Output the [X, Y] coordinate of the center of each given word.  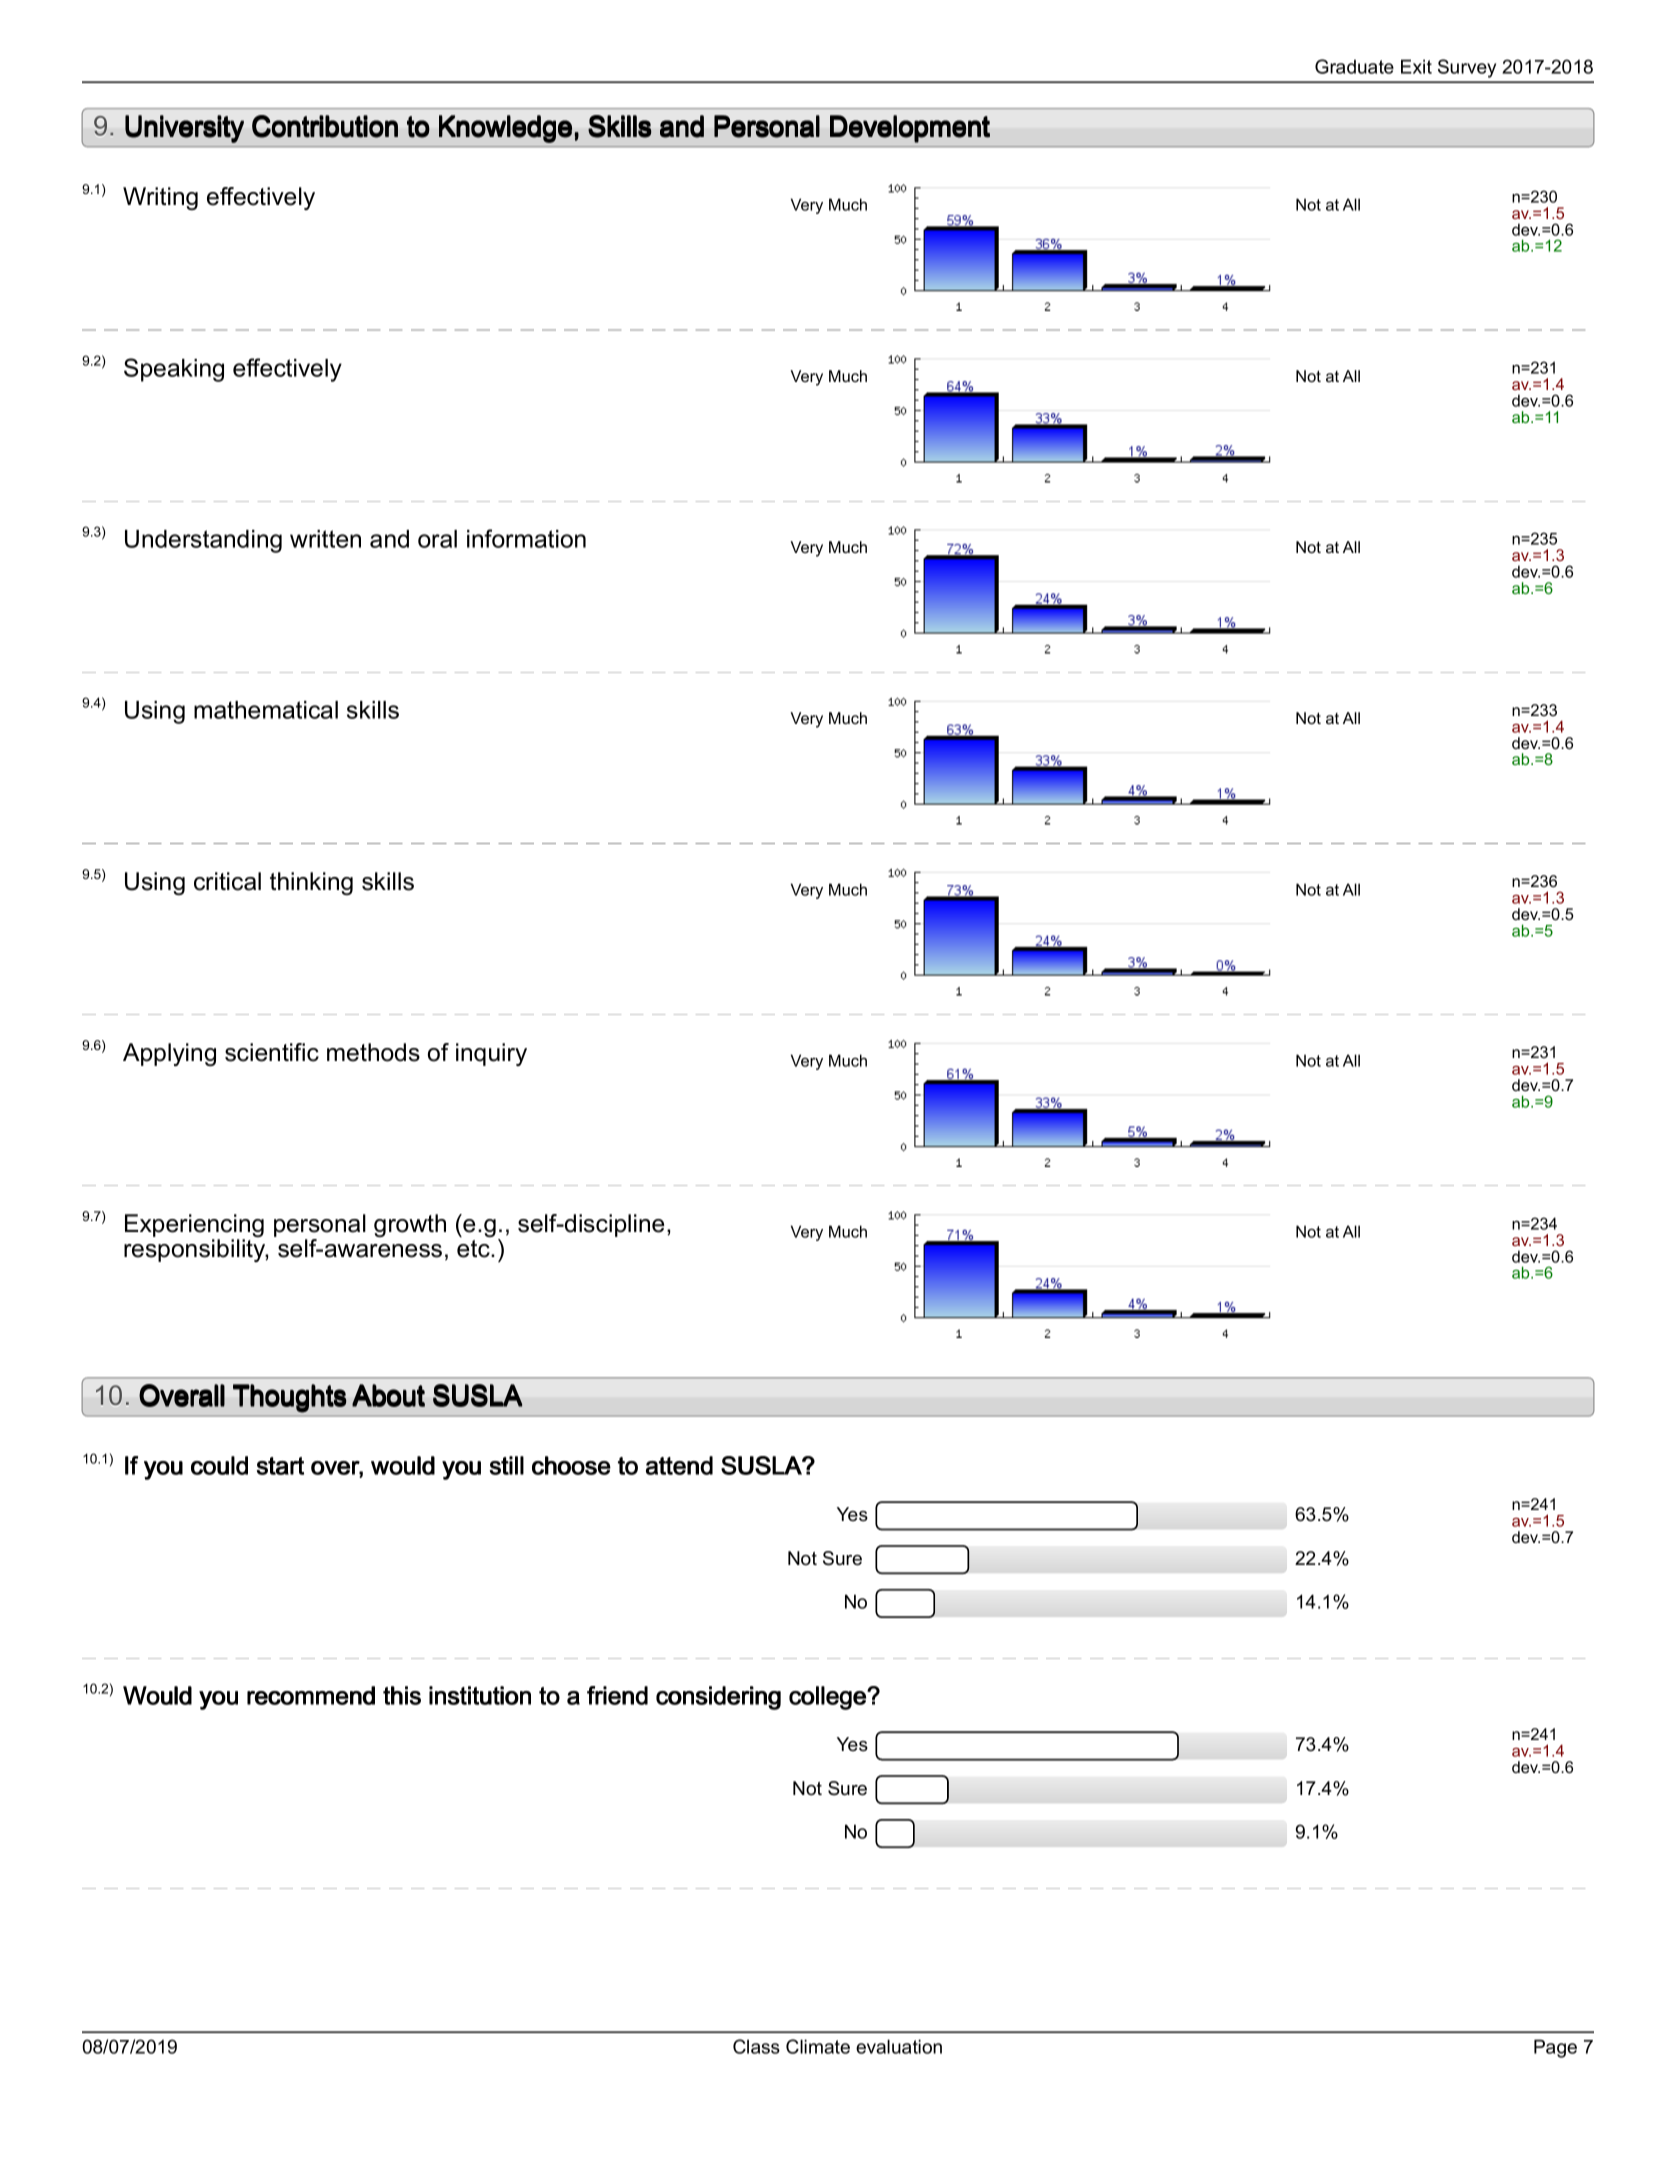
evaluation [899, 2046]
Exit [1416, 66]
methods [373, 1052]
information [526, 538]
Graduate [1354, 66]
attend [679, 1465]
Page [1555, 2048]
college [828, 1698]
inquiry [491, 1054]
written [325, 539]
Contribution [325, 126]
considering [718, 1698]
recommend [311, 1695]
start [280, 1466]
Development [910, 129]
